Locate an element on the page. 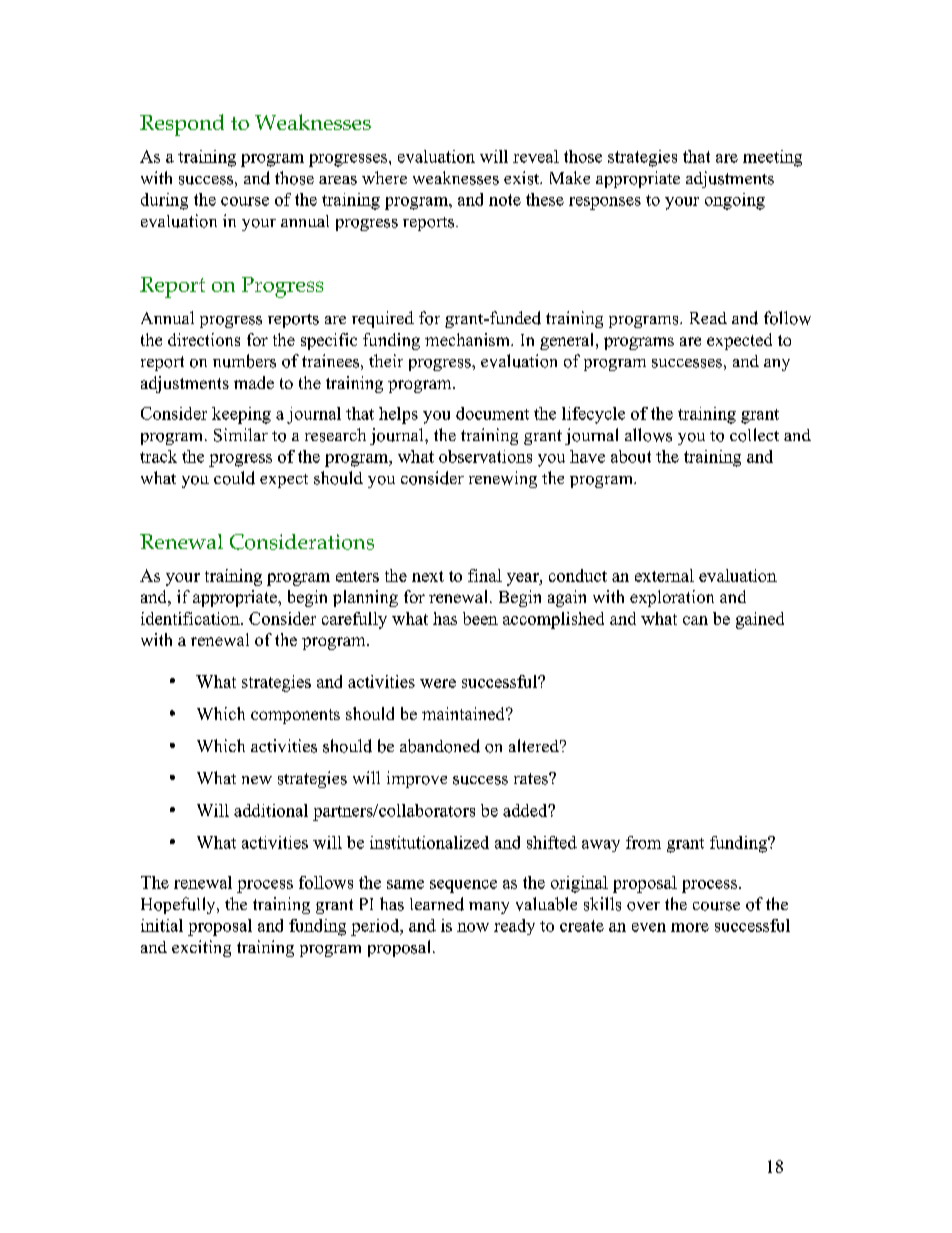 This document has height=1233, width=952. could is located at coordinates (234, 478).
